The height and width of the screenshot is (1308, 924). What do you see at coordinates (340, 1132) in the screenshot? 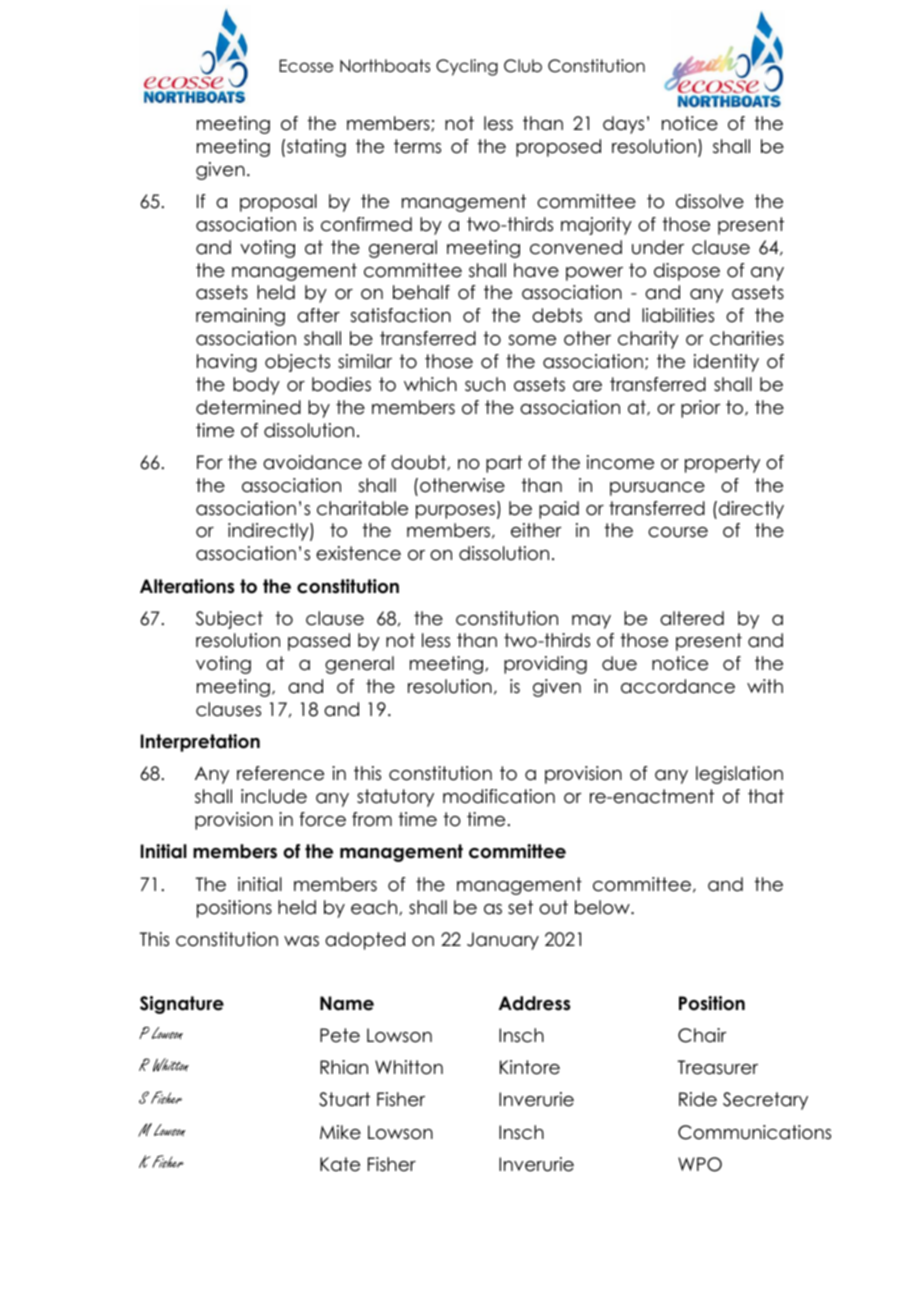
I see `Mike` at bounding box center [340, 1132].
